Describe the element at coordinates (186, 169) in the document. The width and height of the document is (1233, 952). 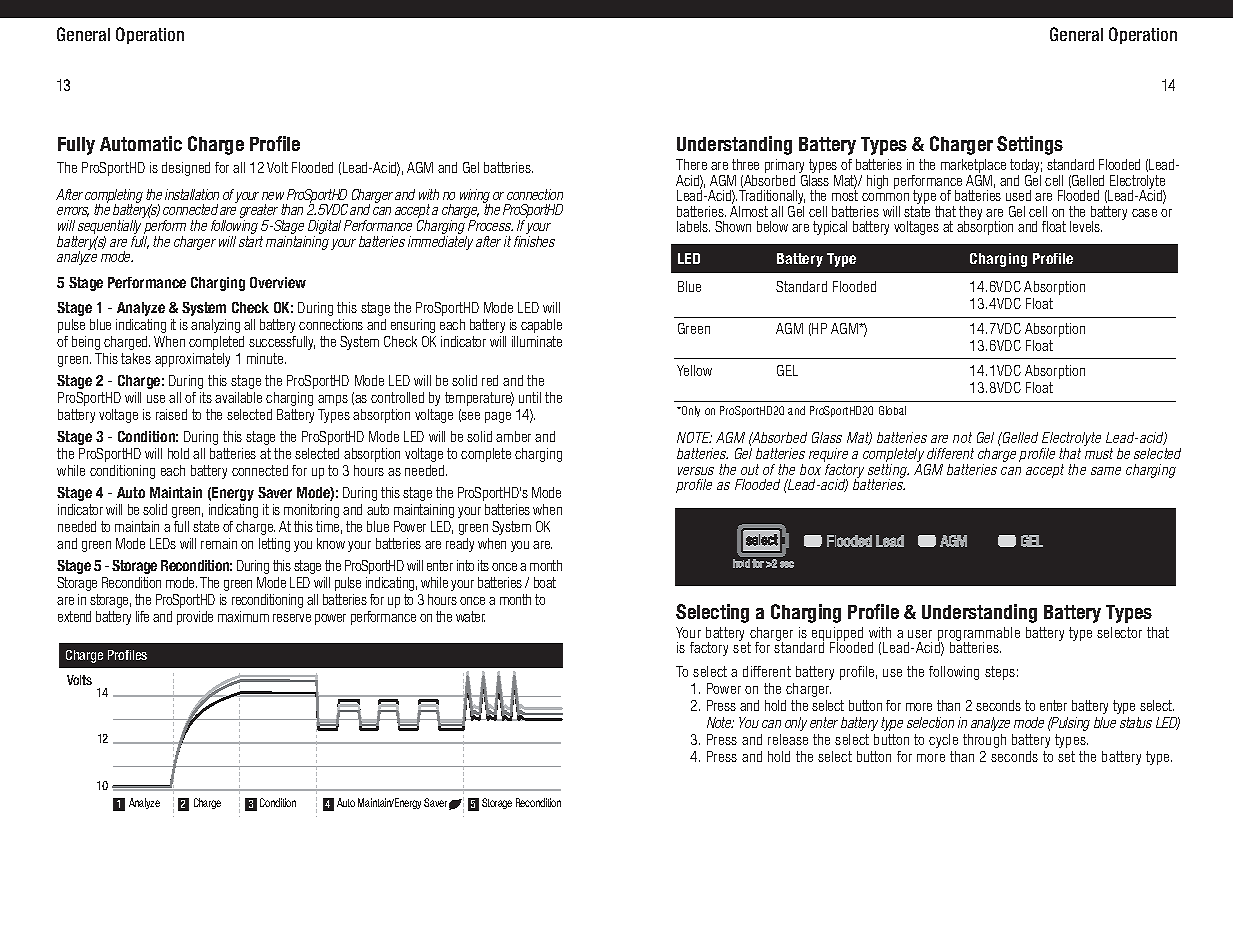
I see `designed` at that location.
